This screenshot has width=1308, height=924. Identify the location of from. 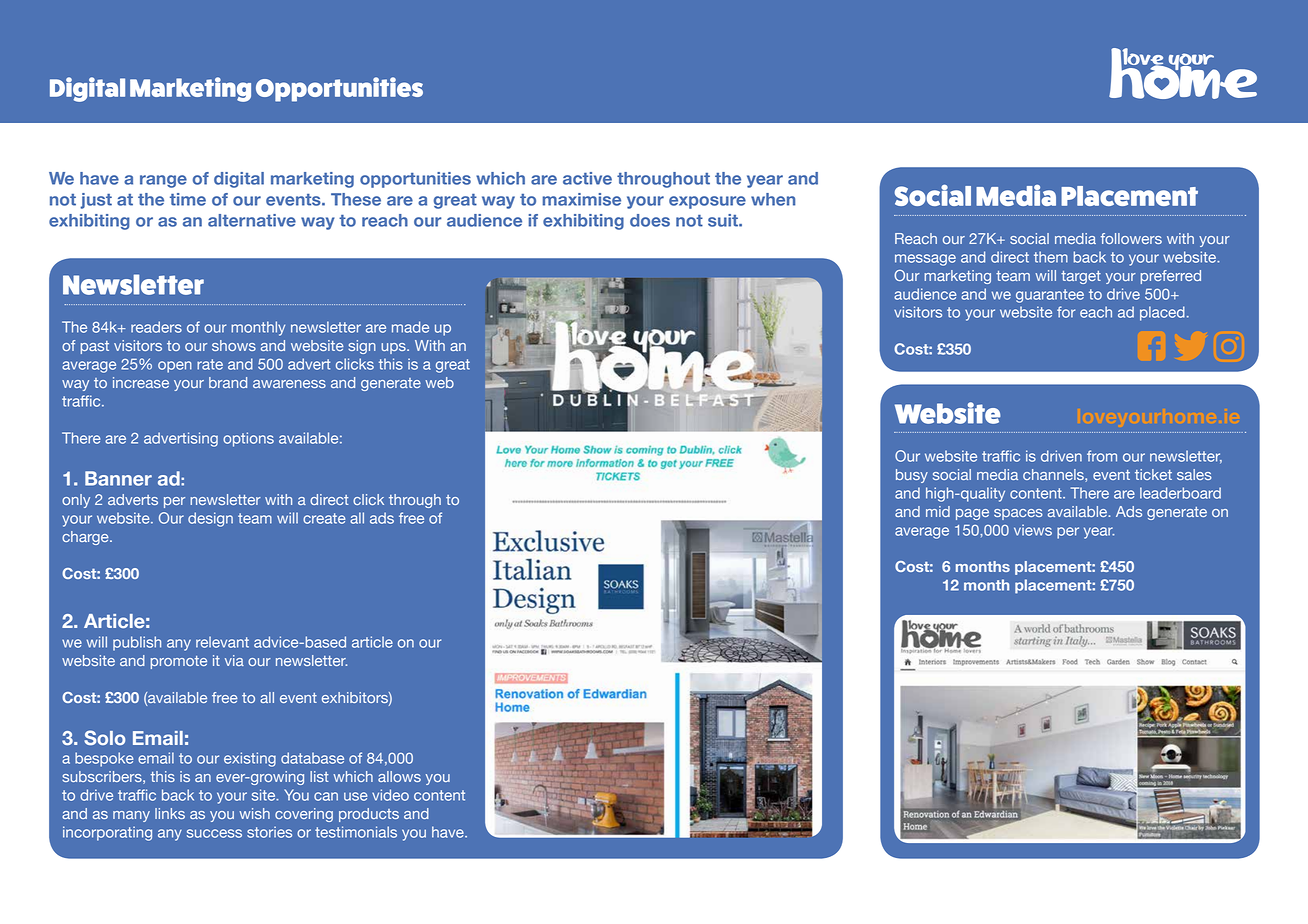
(1102, 456).
